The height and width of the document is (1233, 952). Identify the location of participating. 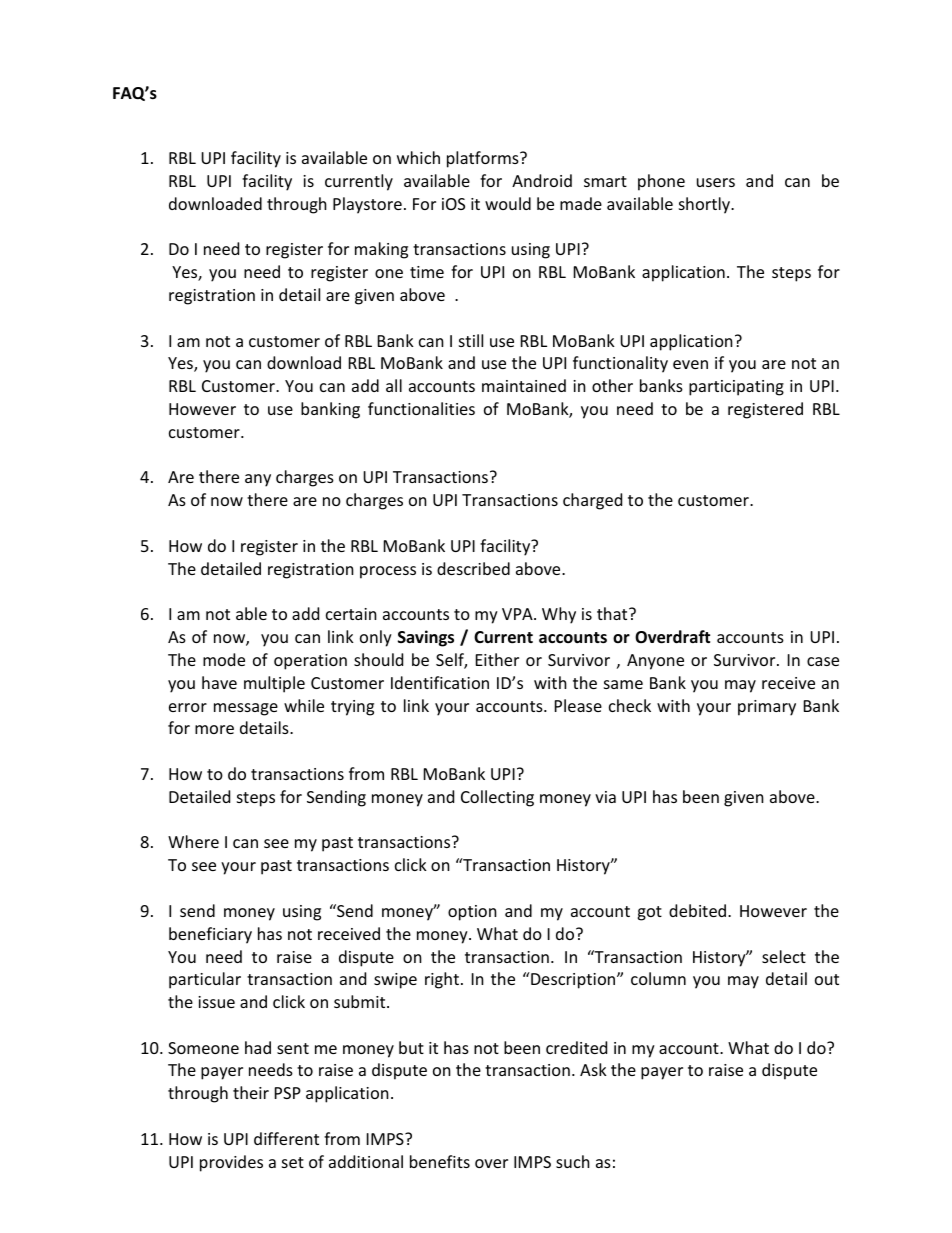
(736, 388).
